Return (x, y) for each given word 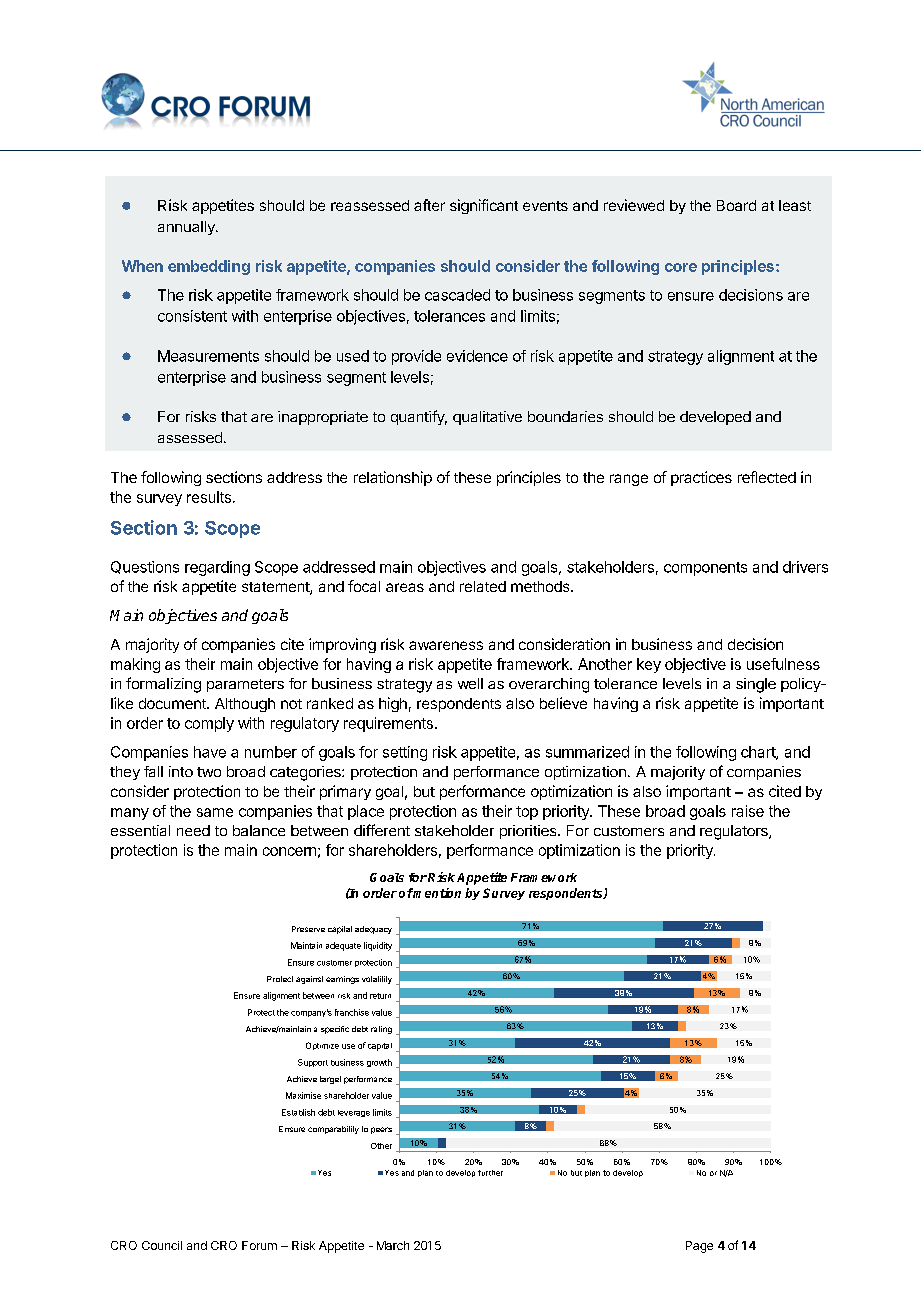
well (470, 683)
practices (701, 478)
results (209, 497)
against (309, 980)
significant (484, 206)
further (490, 1173)
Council (162, 1245)
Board (736, 205)
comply (209, 724)
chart (759, 753)
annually (187, 228)
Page (699, 1247)
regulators (735, 832)
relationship (393, 478)
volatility (377, 980)
